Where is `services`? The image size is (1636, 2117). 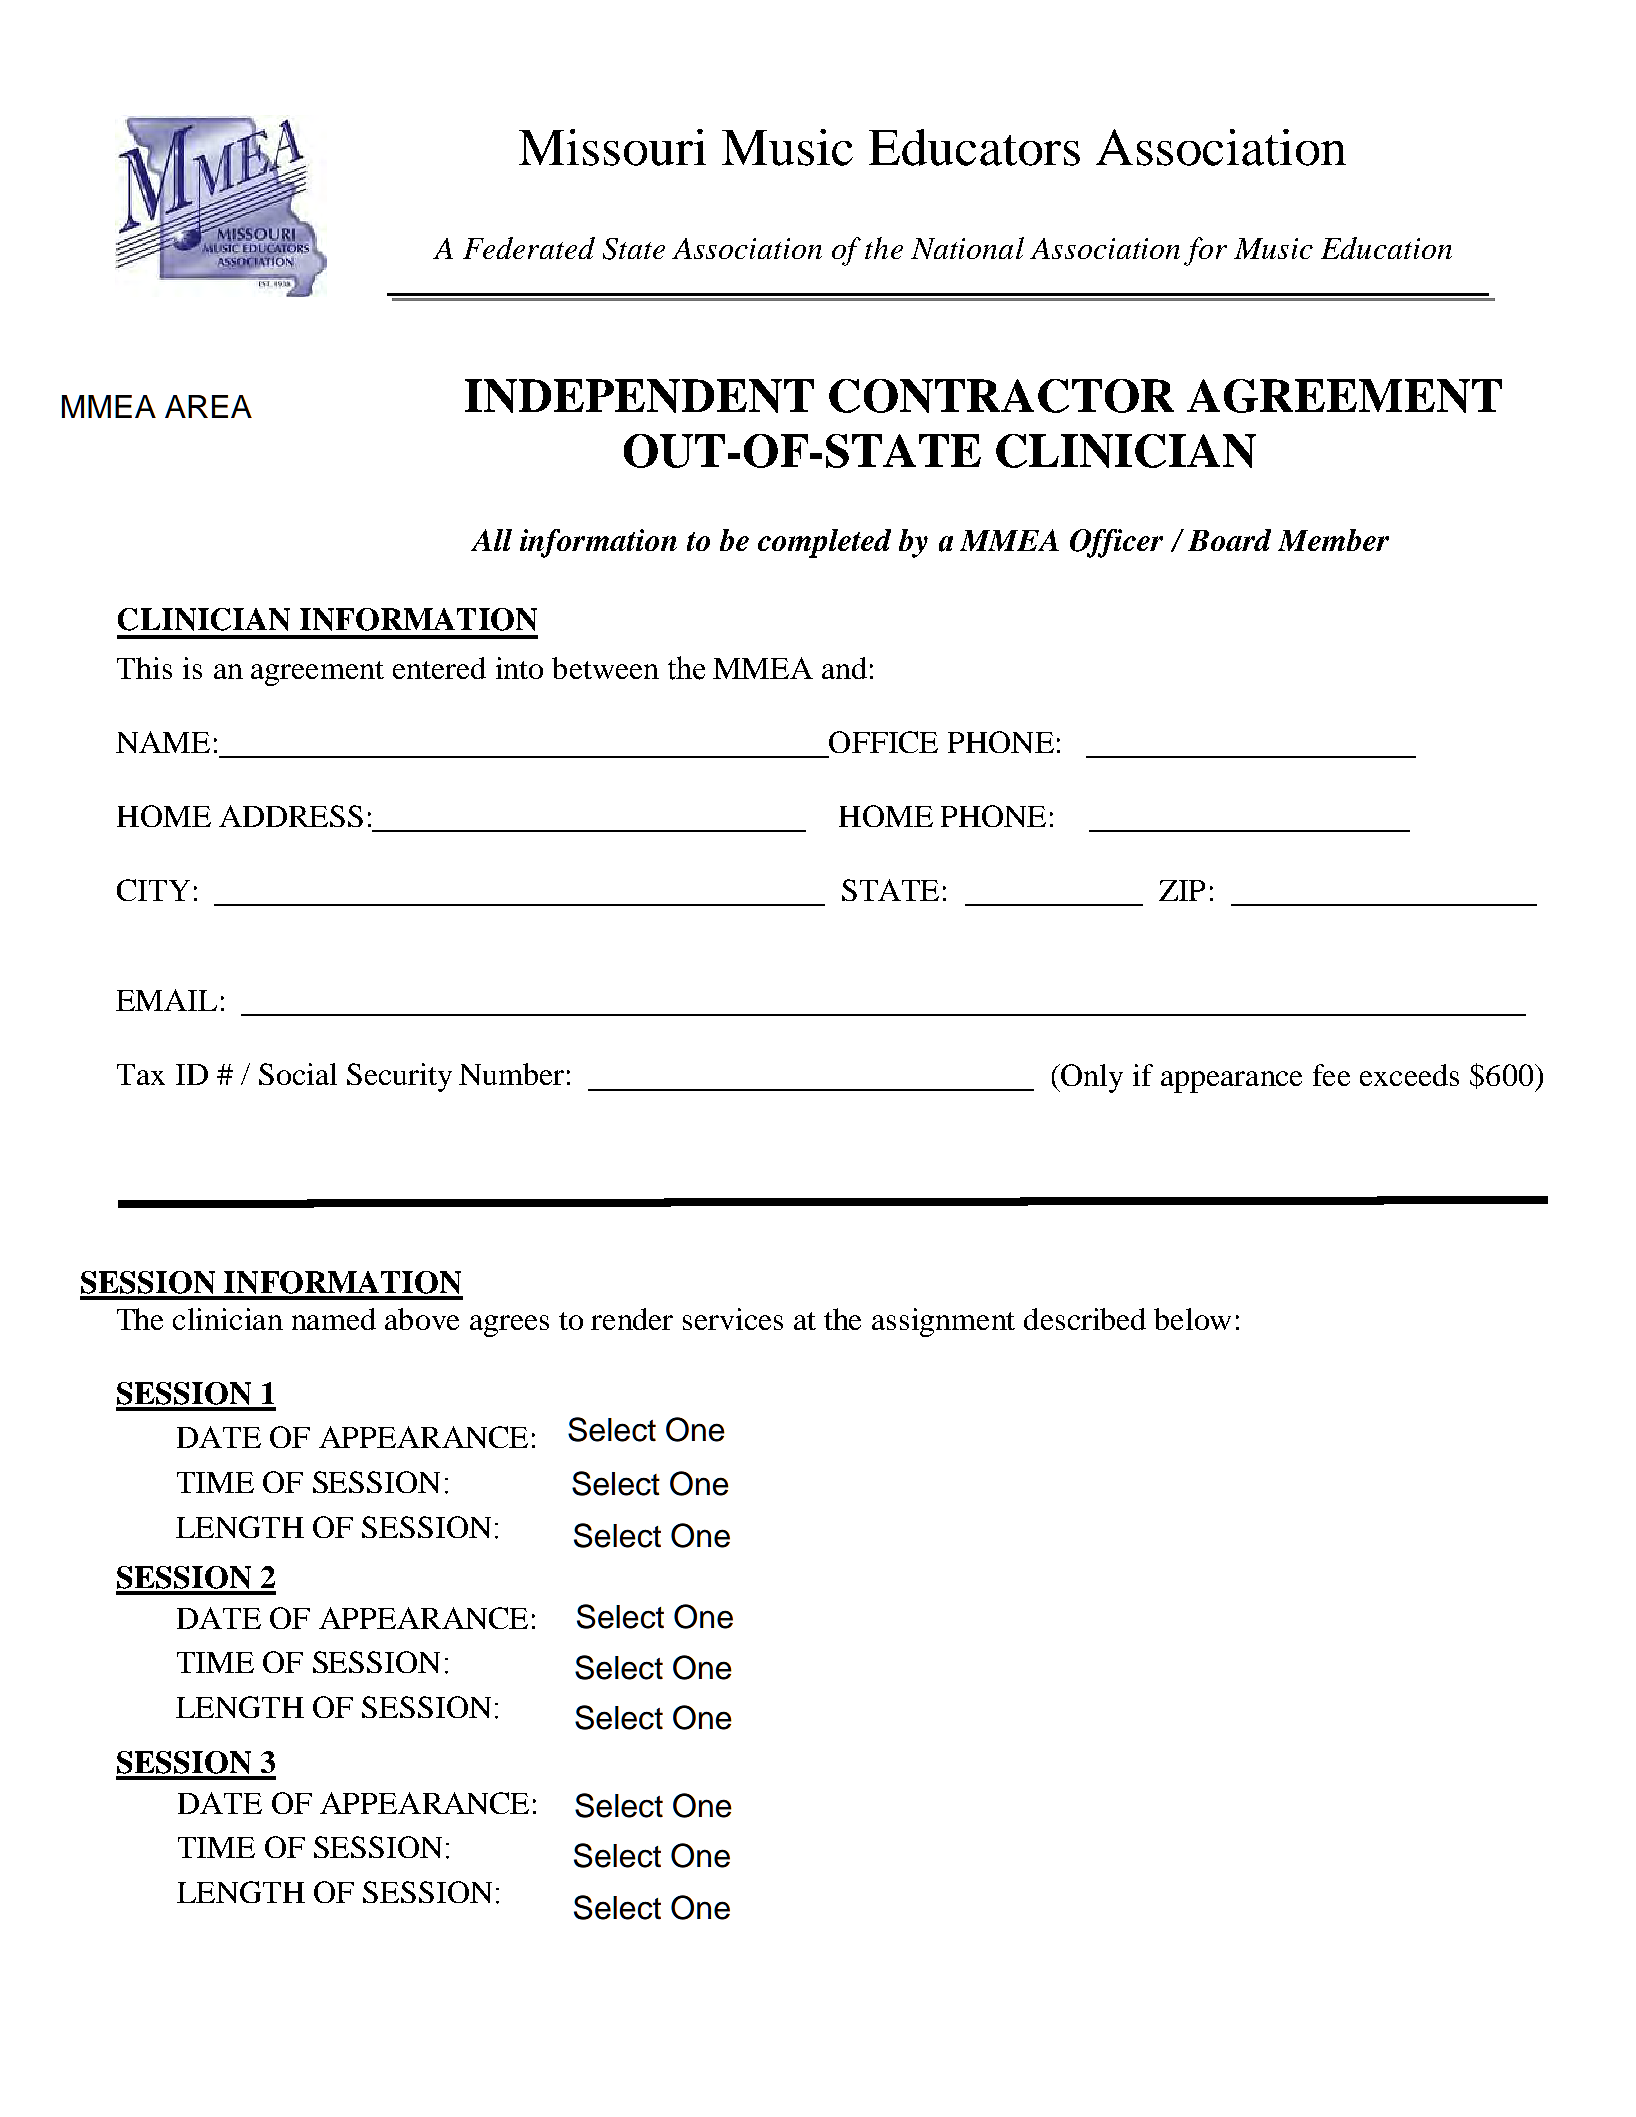 services is located at coordinates (733, 1319).
